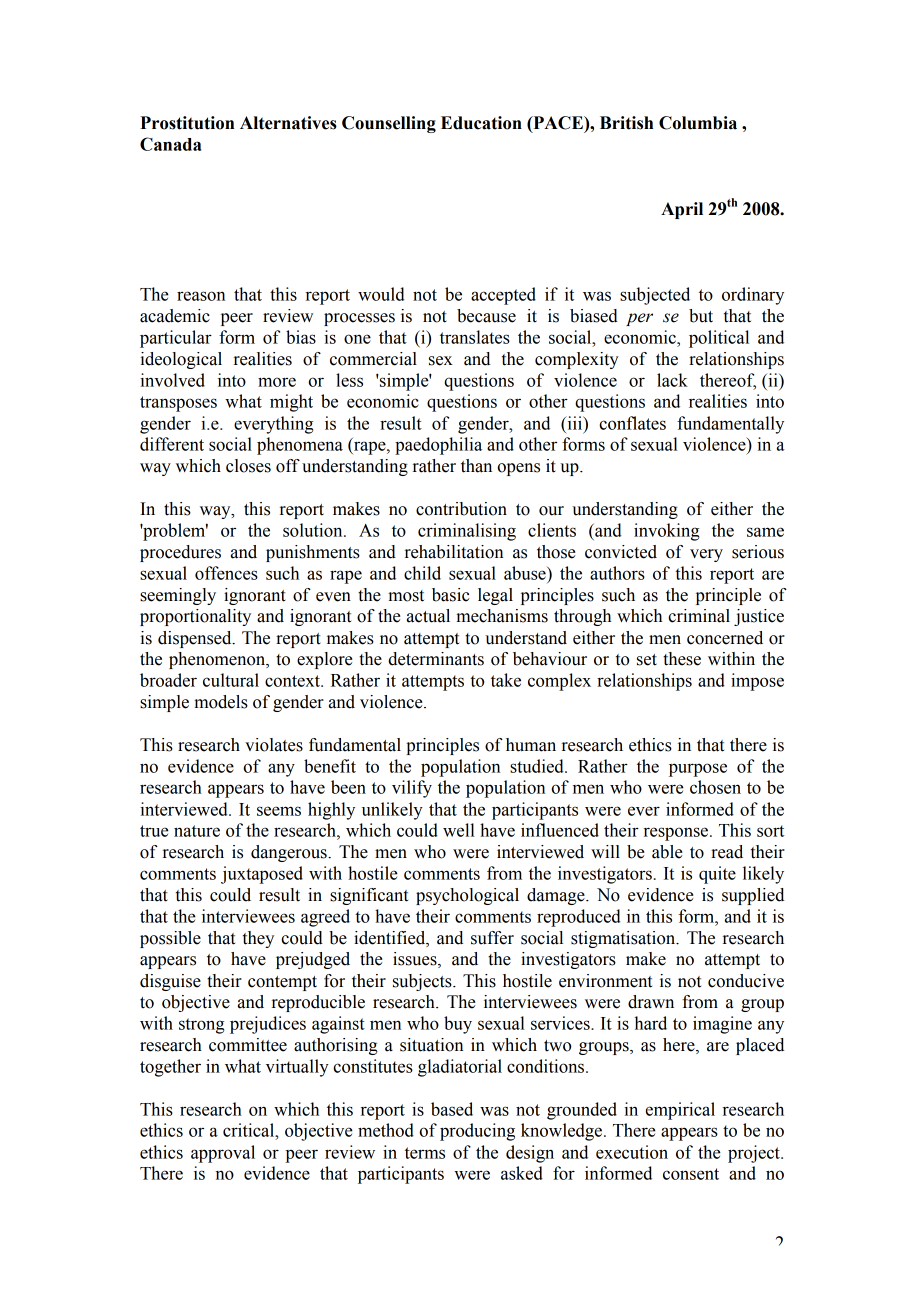  Describe the element at coordinates (476, 466) in the screenshot. I see `than` at that location.
